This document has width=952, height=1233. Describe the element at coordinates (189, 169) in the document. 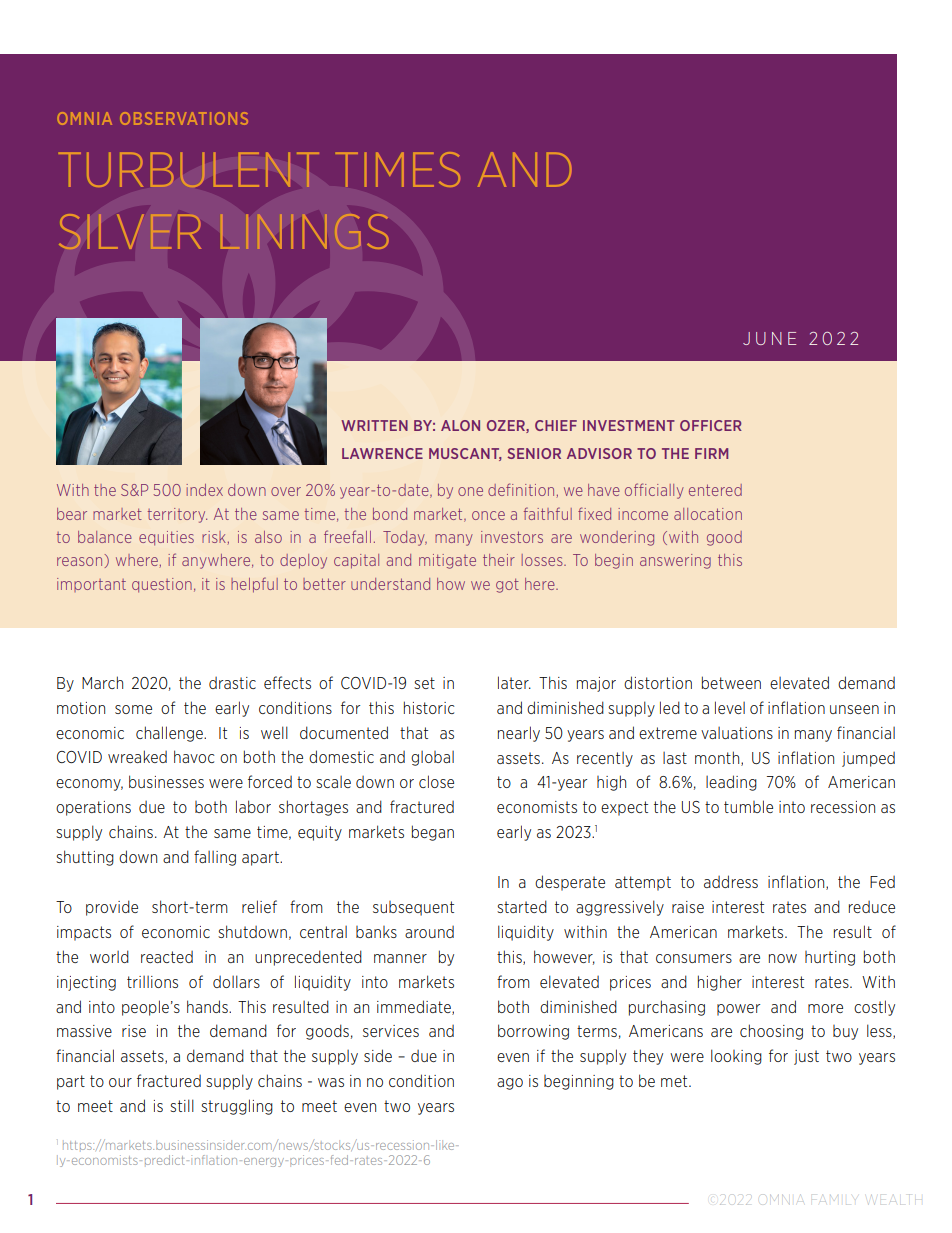

I see `TURBULENT` at that location.
